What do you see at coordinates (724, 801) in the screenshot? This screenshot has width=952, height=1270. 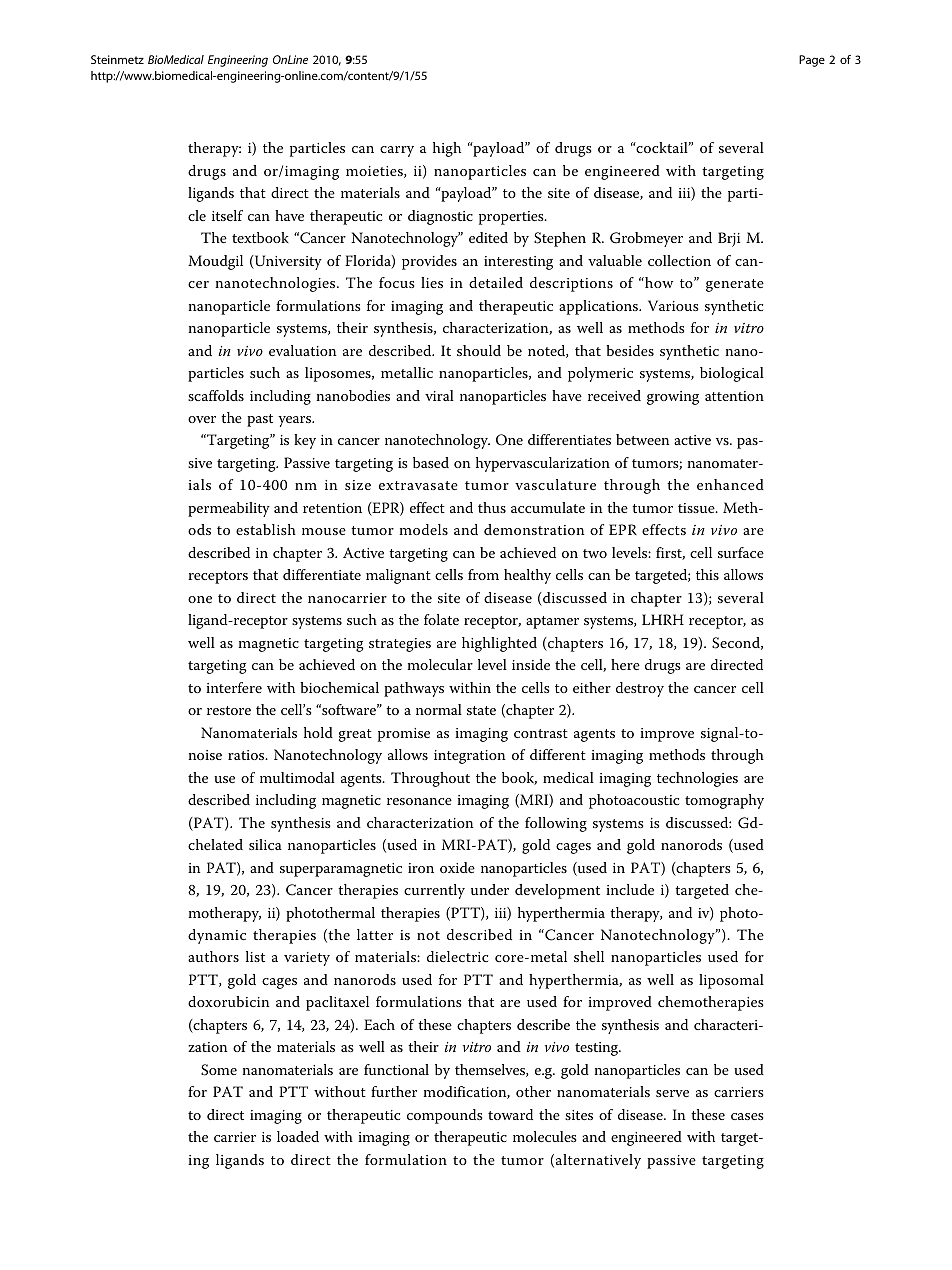 I see `tomography` at bounding box center [724, 801].
